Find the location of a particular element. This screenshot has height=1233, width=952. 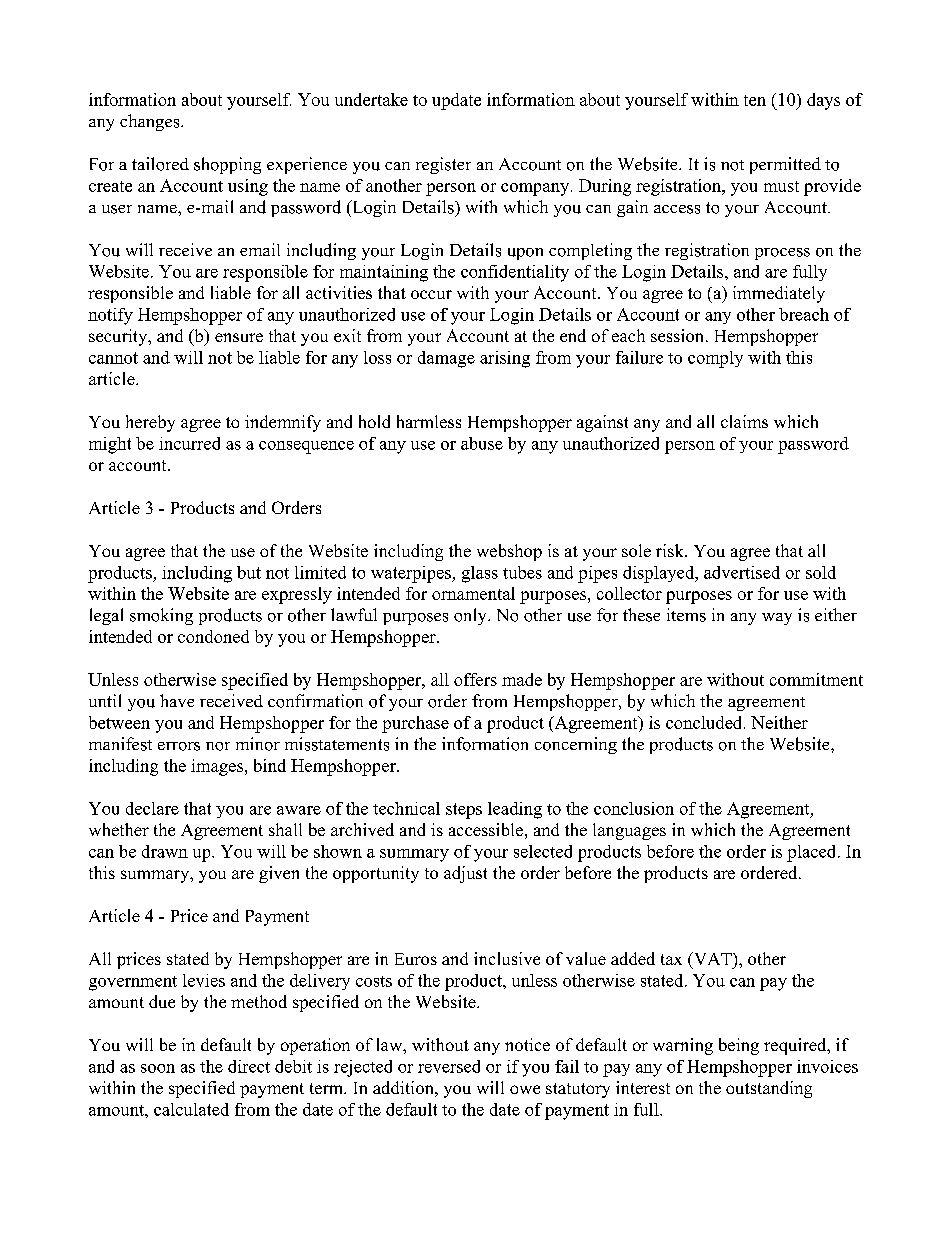

claims is located at coordinates (744, 421).
